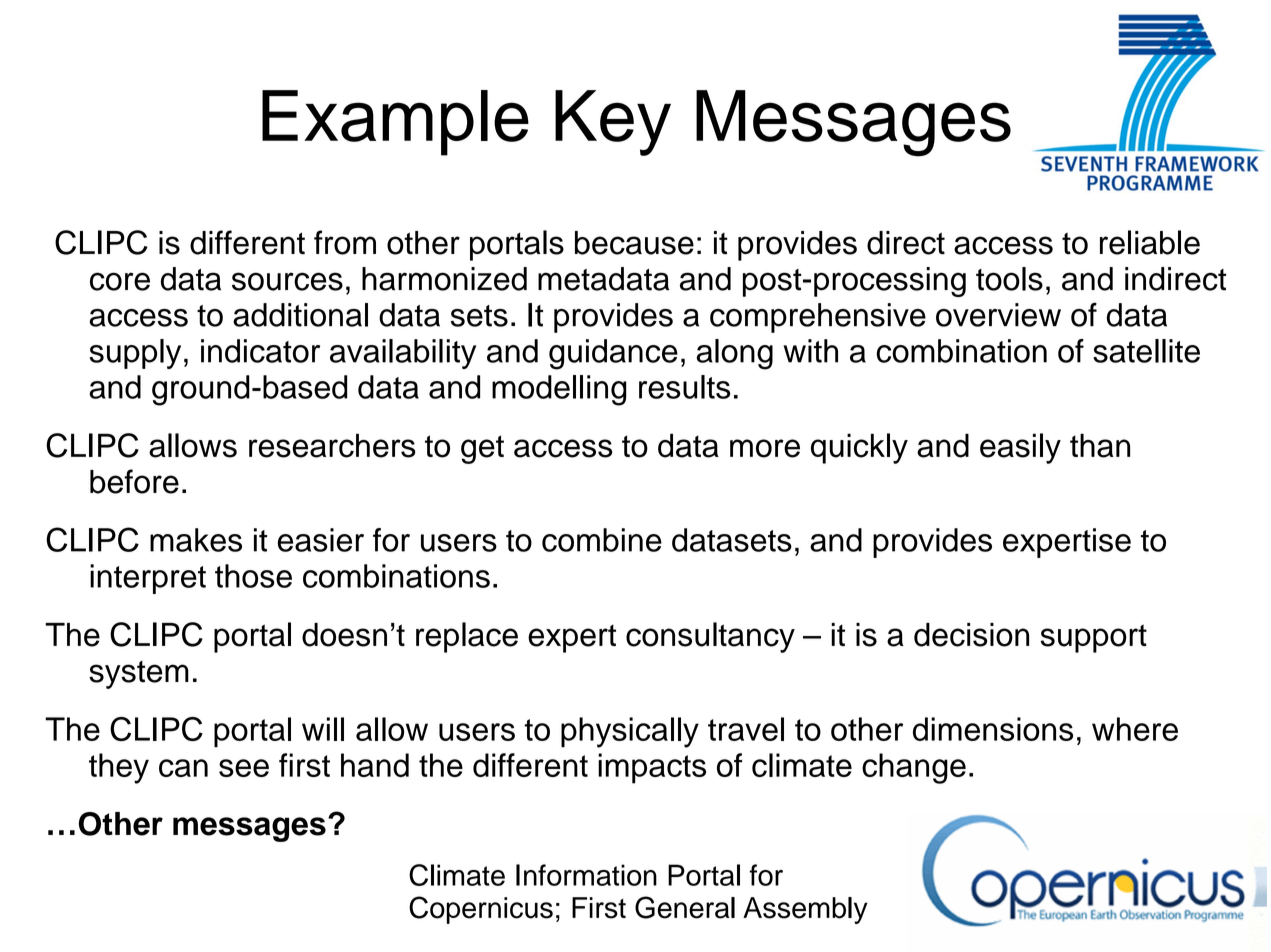 Image resolution: width=1271 pixels, height=952 pixels. What do you see at coordinates (710, 637) in the screenshot?
I see `consultancy` at bounding box center [710, 637].
